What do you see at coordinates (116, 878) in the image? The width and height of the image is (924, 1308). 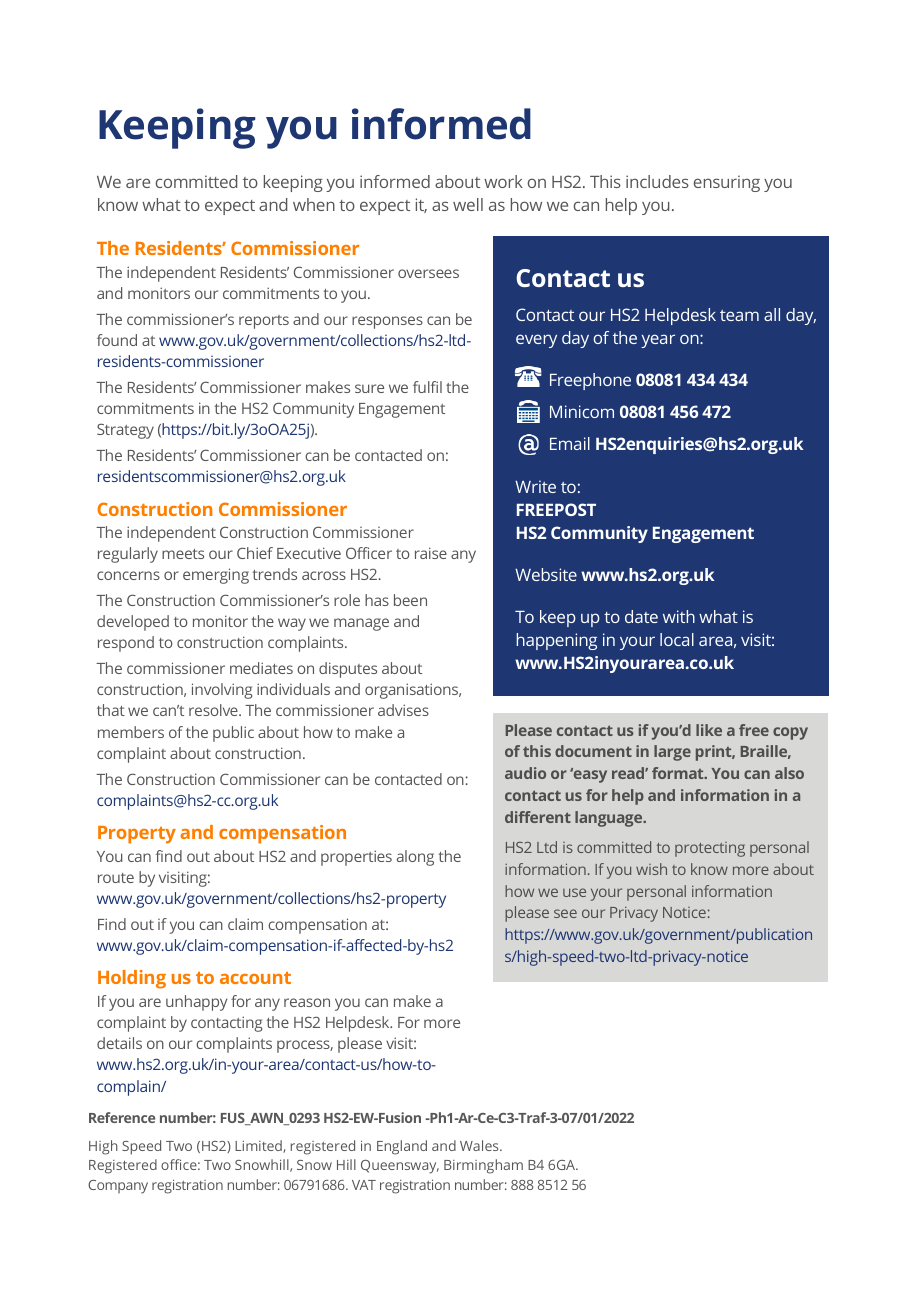 I see `route` at bounding box center [116, 878].
